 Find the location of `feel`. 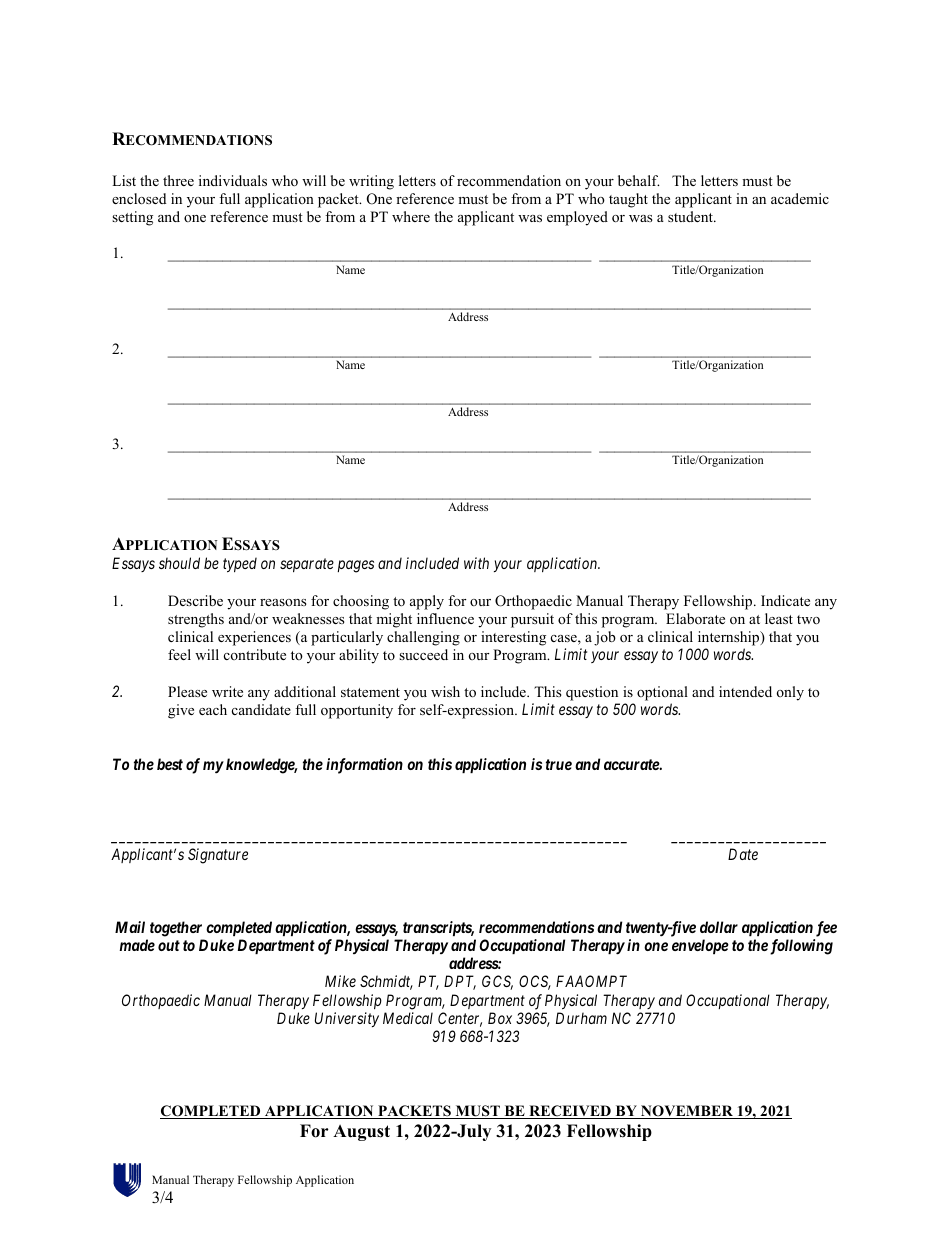

feel is located at coordinates (179, 654).
